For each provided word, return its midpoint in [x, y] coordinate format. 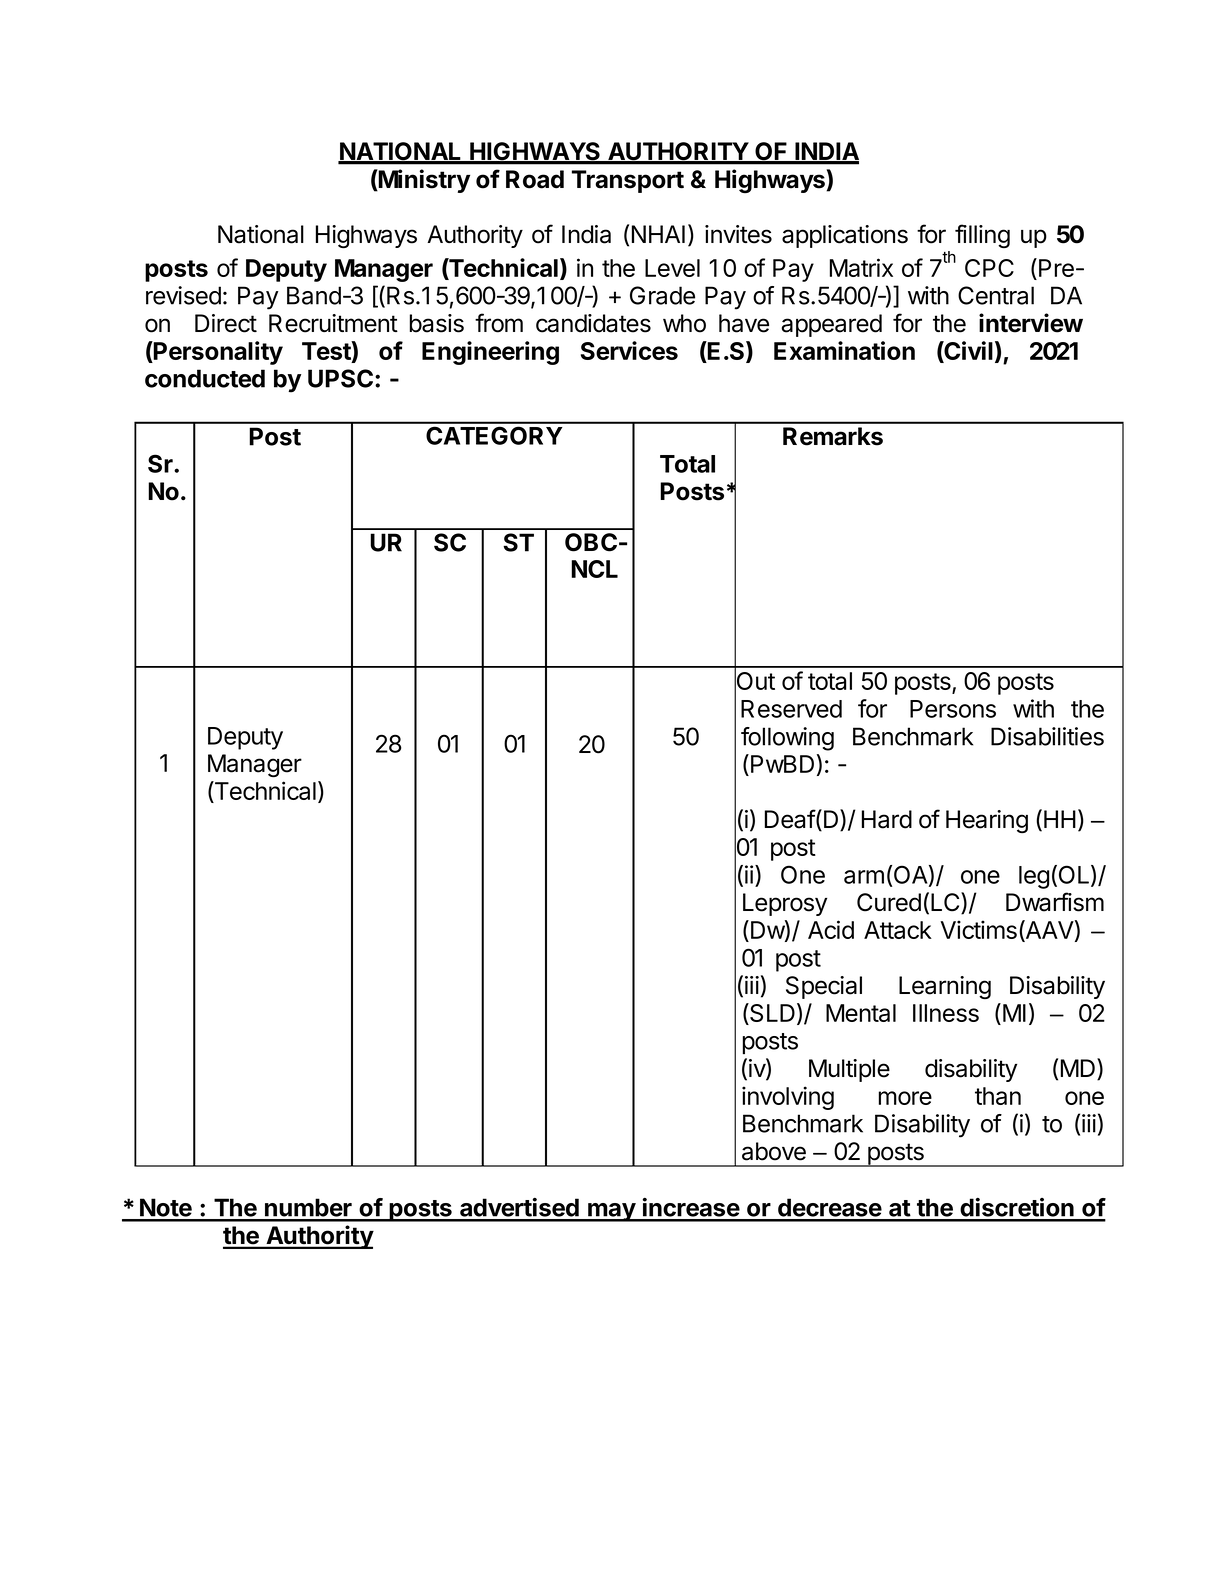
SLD [771, 1014]
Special [824, 987]
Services [629, 350]
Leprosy [785, 904]
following [787, 739]
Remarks [833, 436]
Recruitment [333, 323]
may [611, 1212]
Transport [628, 181]
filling [982, 236]
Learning [945, 987]
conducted [205, 378]
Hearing [987, 821]
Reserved [791, 709]
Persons [953, 709]
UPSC [340, 378]
